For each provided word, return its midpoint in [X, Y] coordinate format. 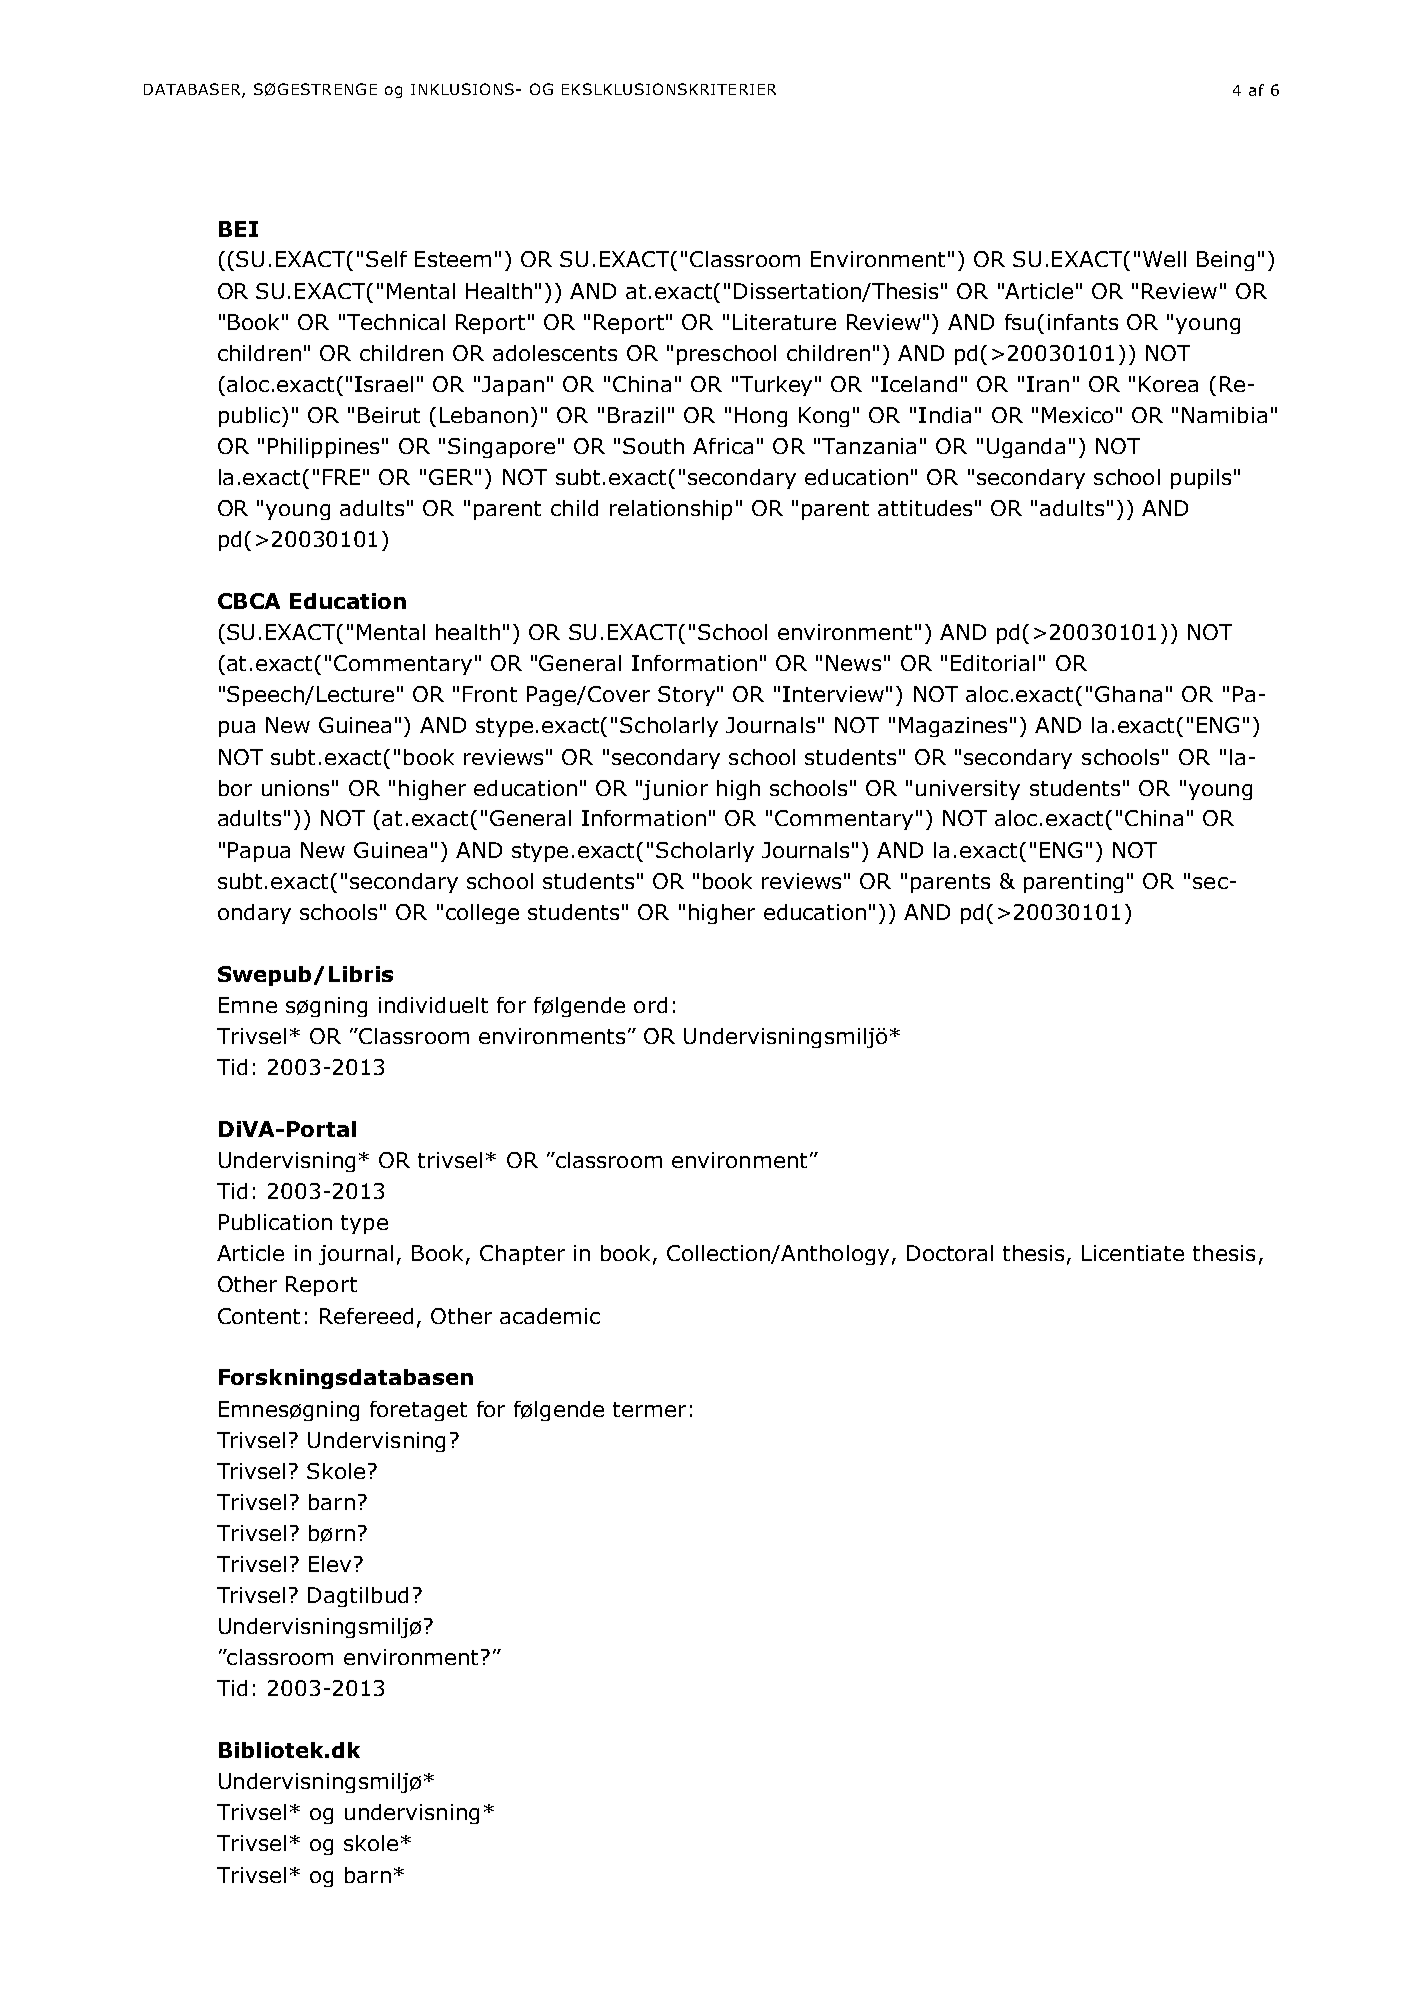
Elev [330, 1564]
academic [550, 1316]
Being [1225, 261]
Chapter [522, 1255]
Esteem [453, 259]
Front [490, 694]
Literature [784, 322]
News [853, 663]
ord [650, 1005]
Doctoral [950, 1253]
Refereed [366, 1316]
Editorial [993, 663]
